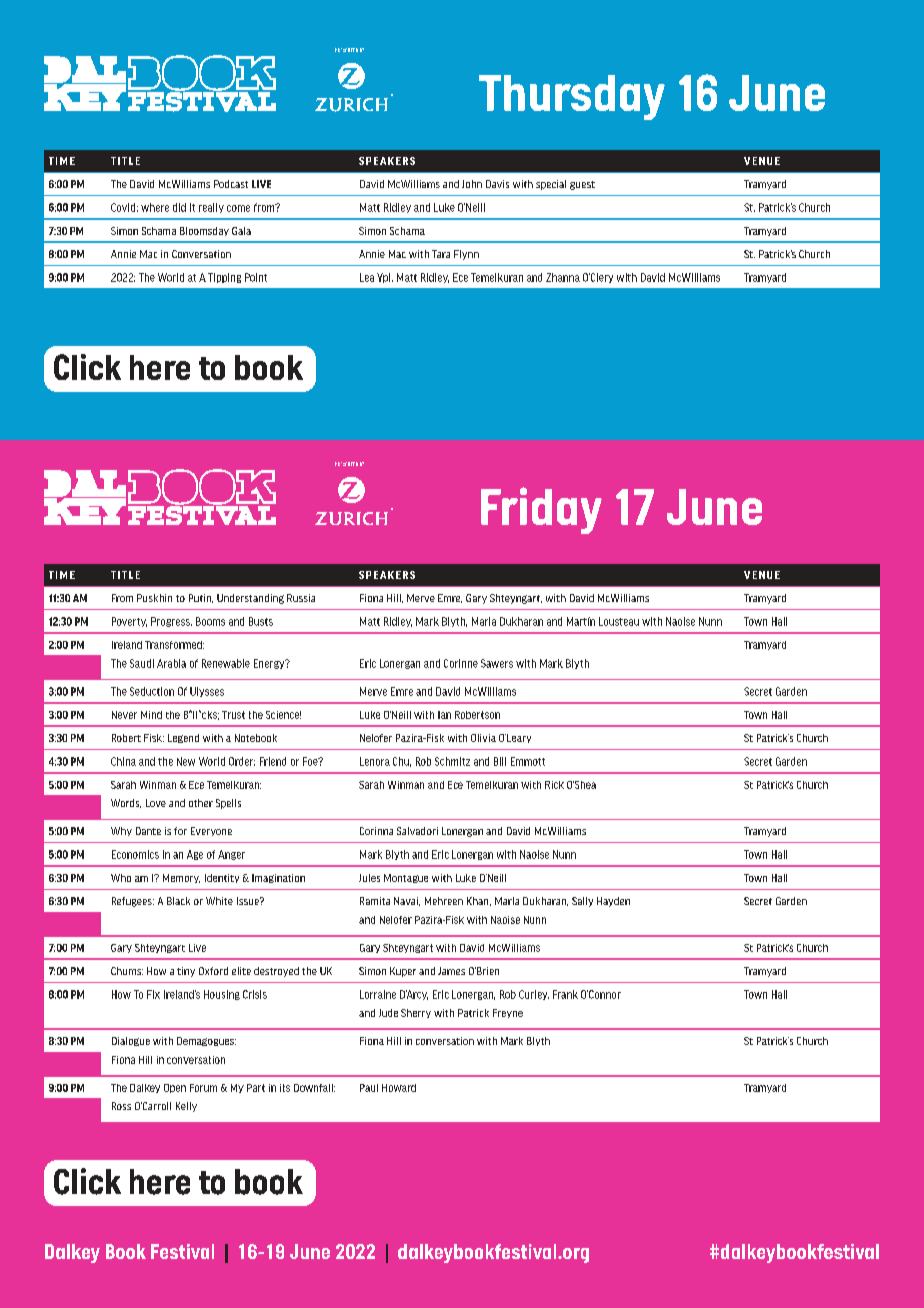 This screenshot has width=924, height=1308. What do you see at coordinates (231, 184) in the screenshot?
I see `Podcast` at bounding box center [231, 184].
